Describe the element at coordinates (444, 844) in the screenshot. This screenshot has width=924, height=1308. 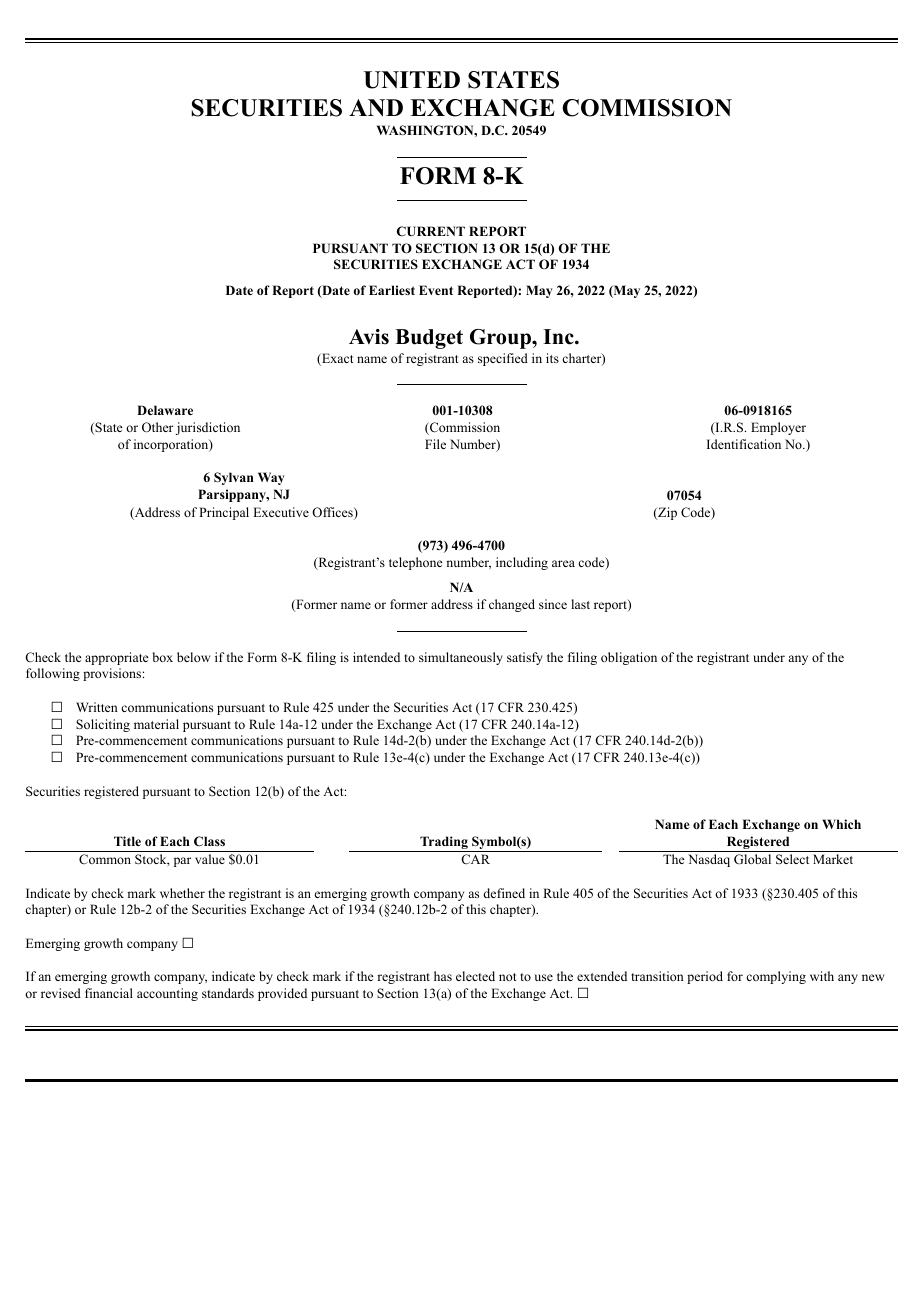
I see `Trading` at that location.
